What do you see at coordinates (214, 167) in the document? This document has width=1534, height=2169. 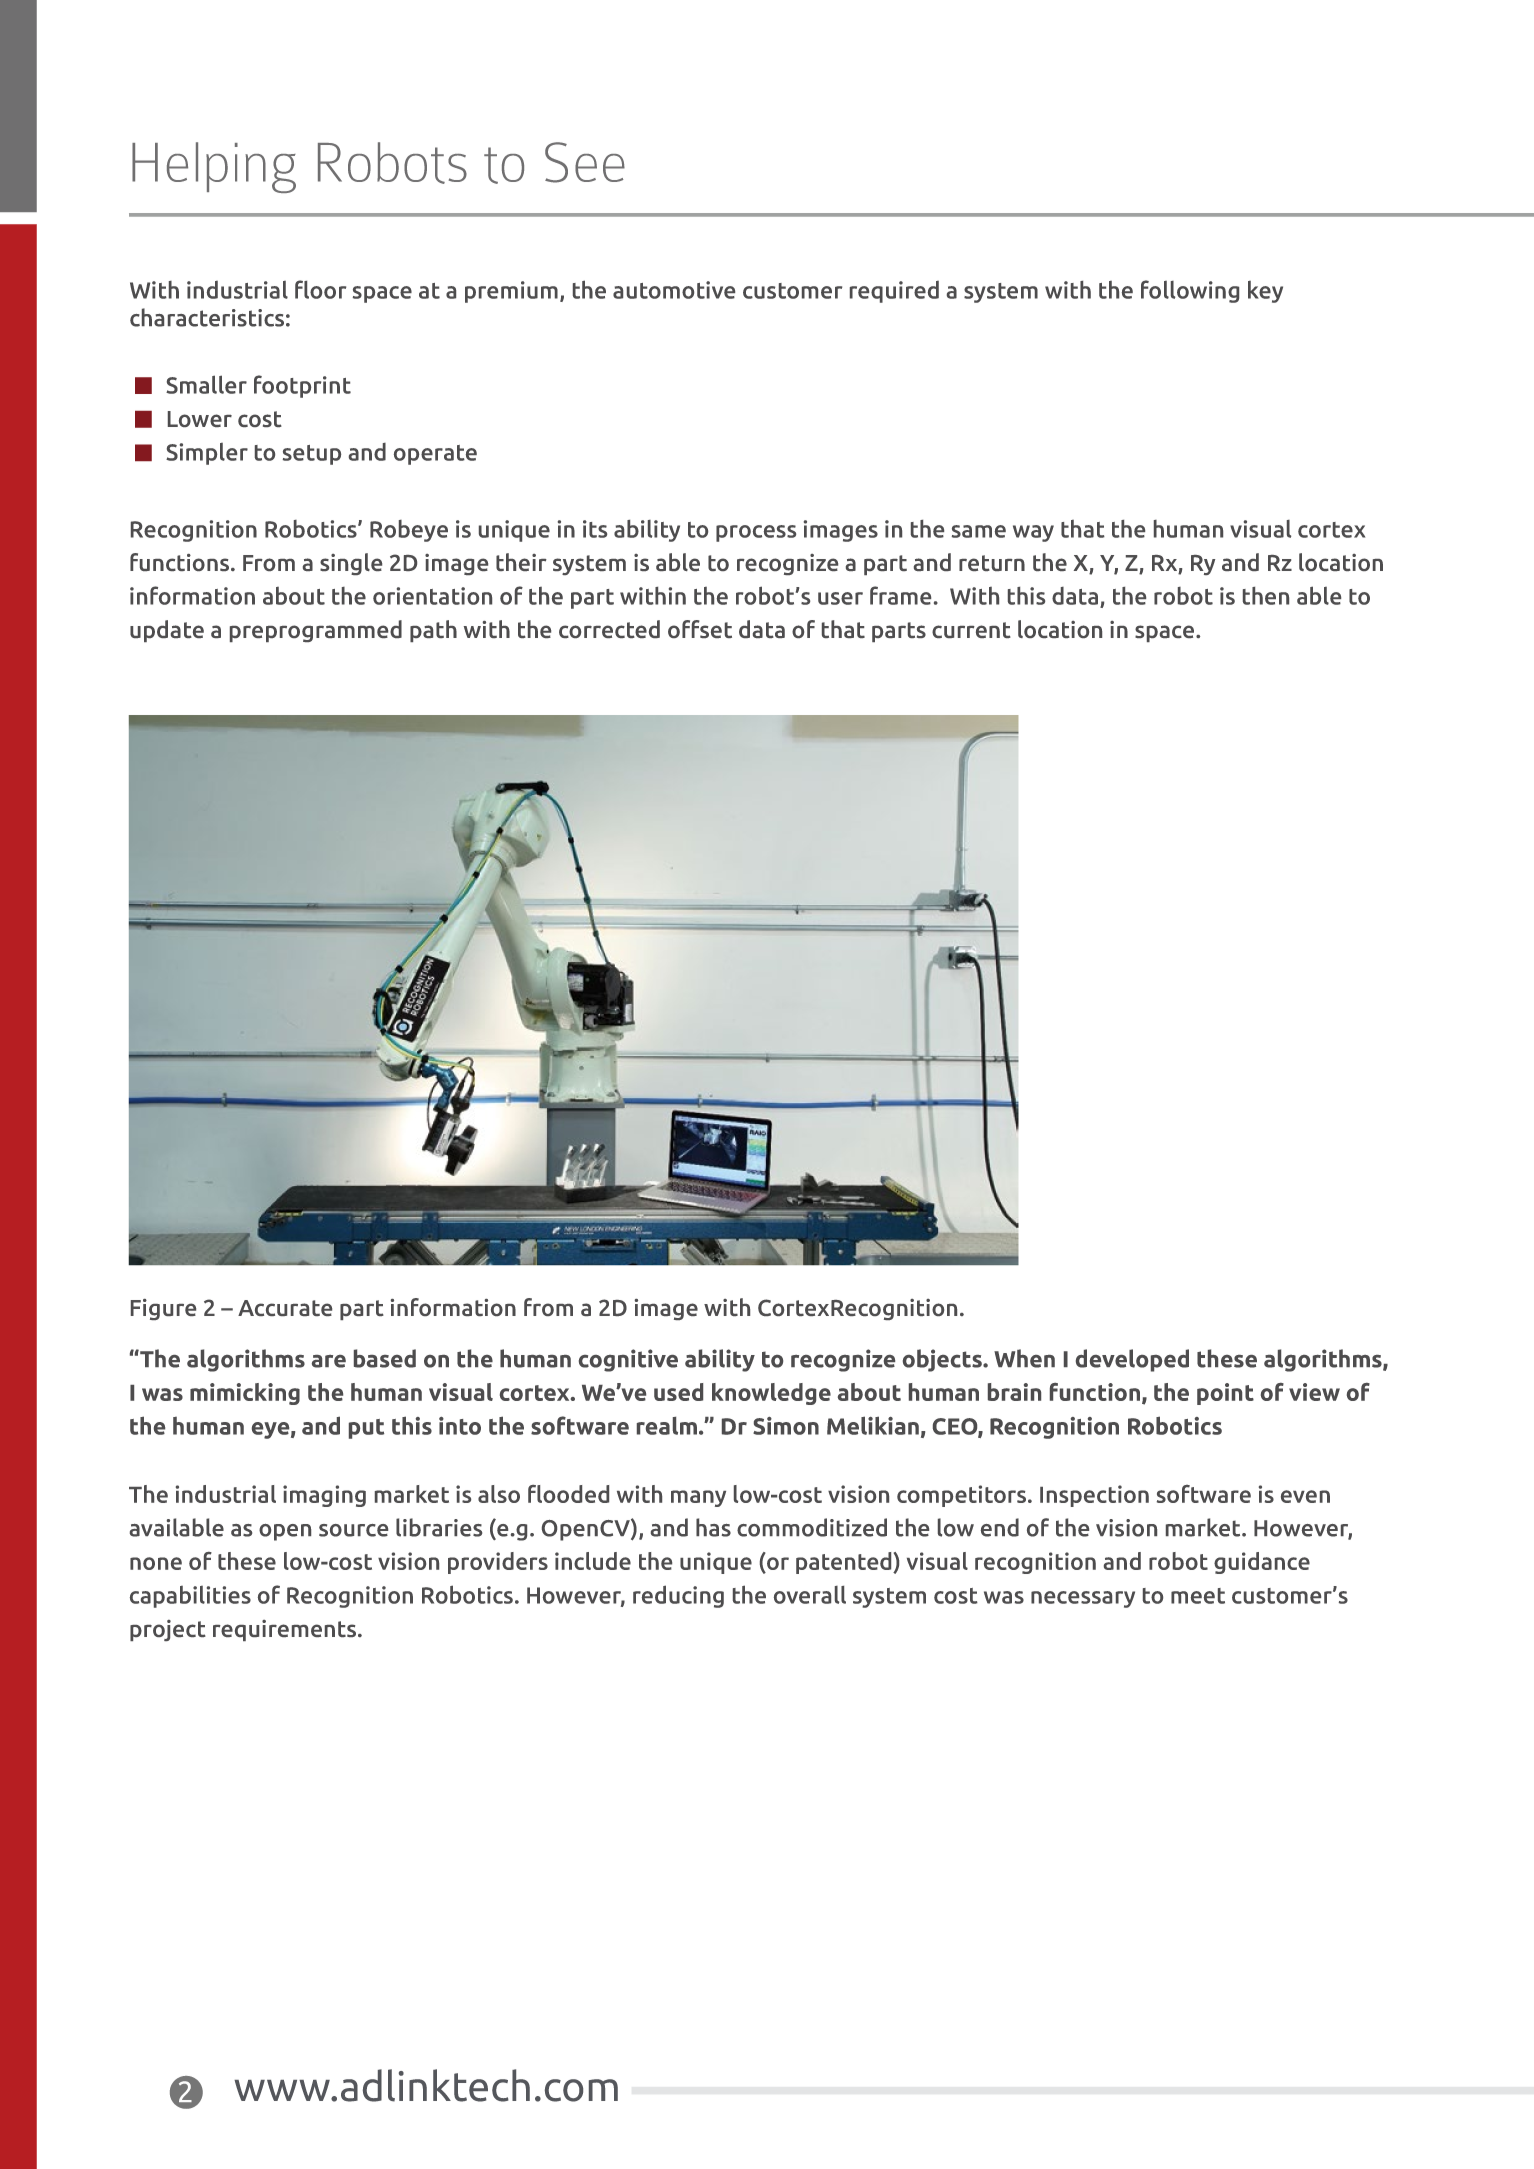 I see `Helping` at bounding box center [214, 167].
